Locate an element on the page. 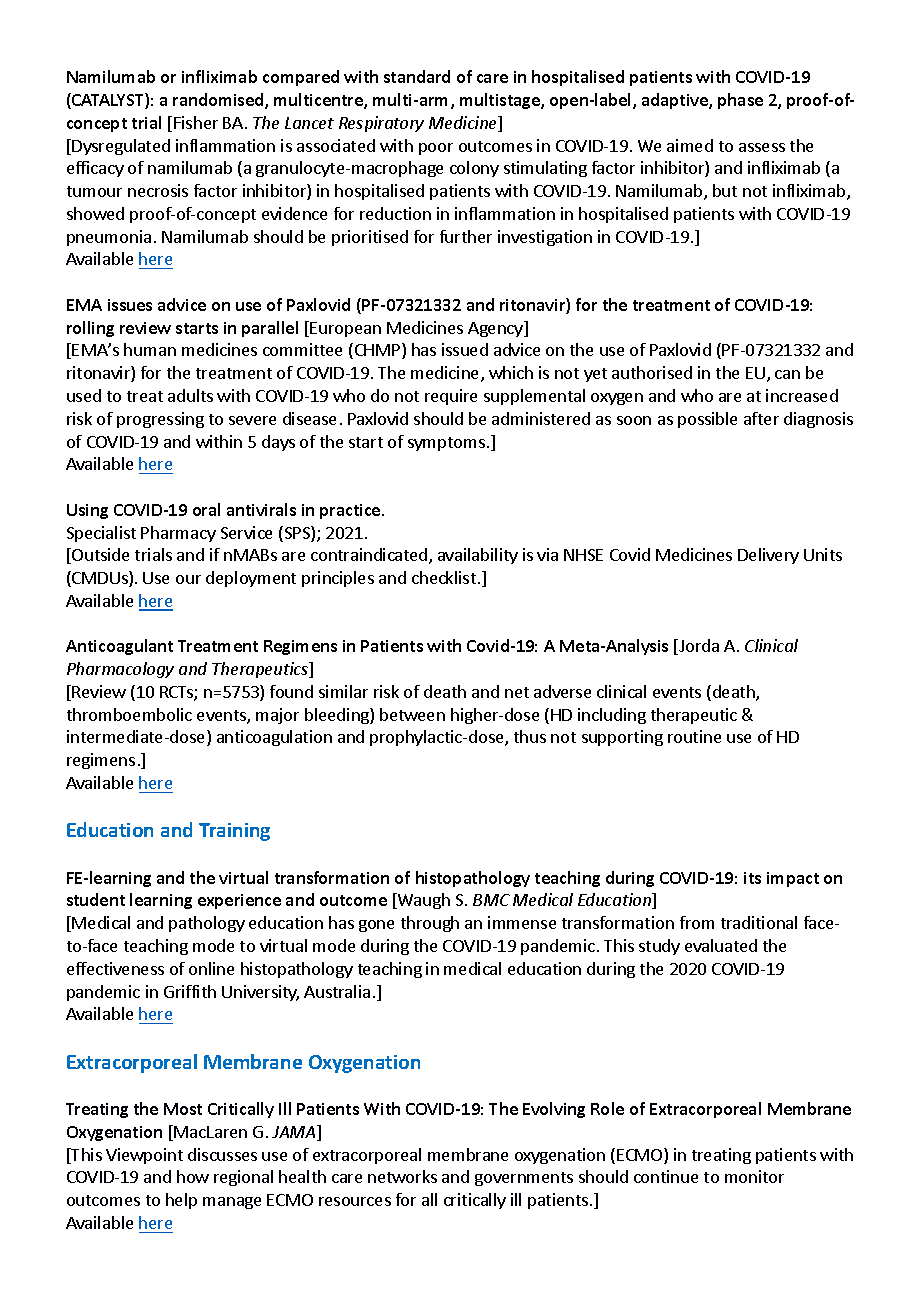 This page has height=1308, width=924. adults is located at coordinates (190, 395).
